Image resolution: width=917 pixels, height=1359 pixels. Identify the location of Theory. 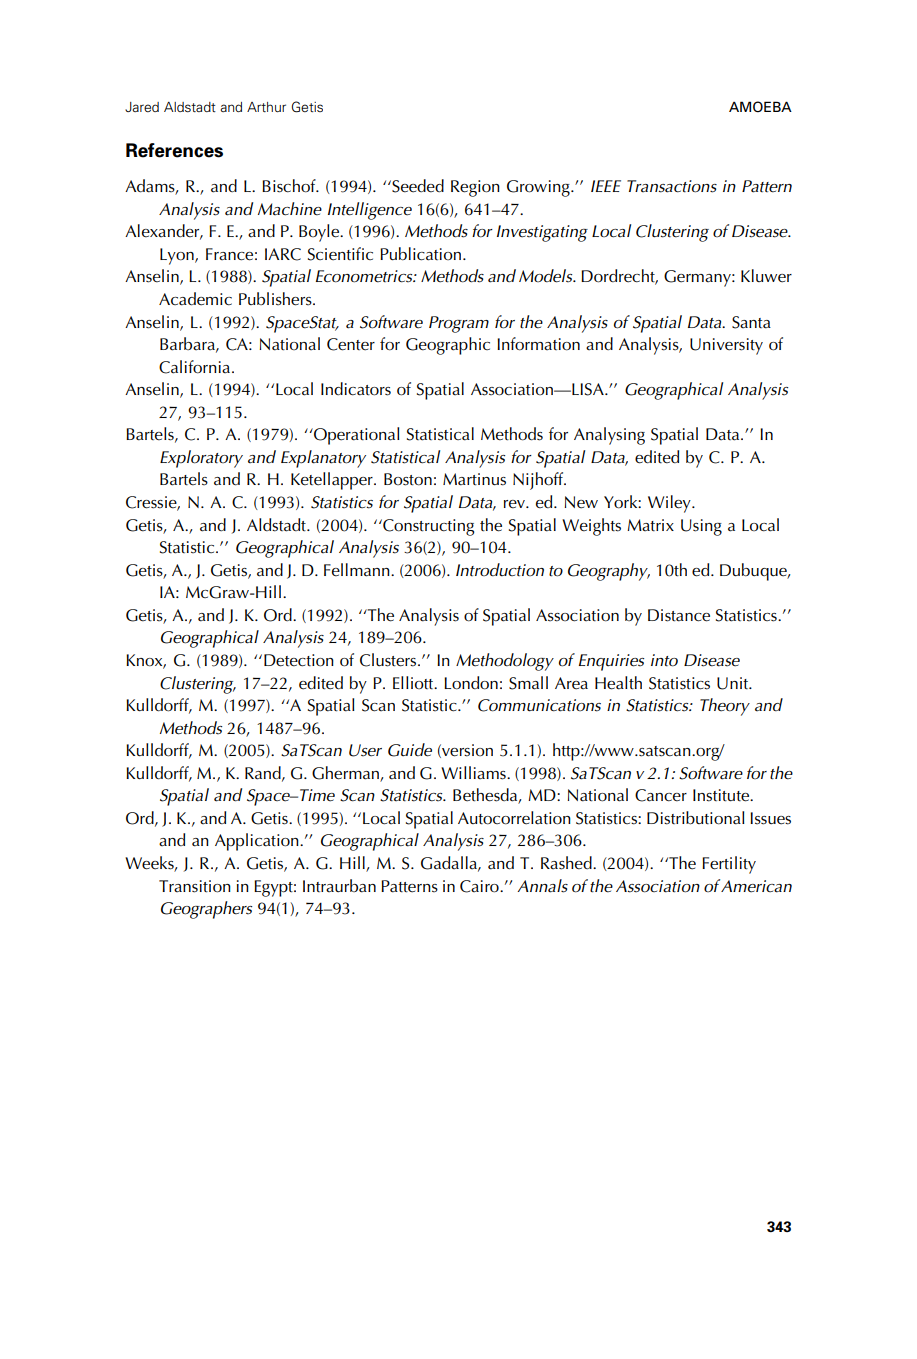
(725, 707).
